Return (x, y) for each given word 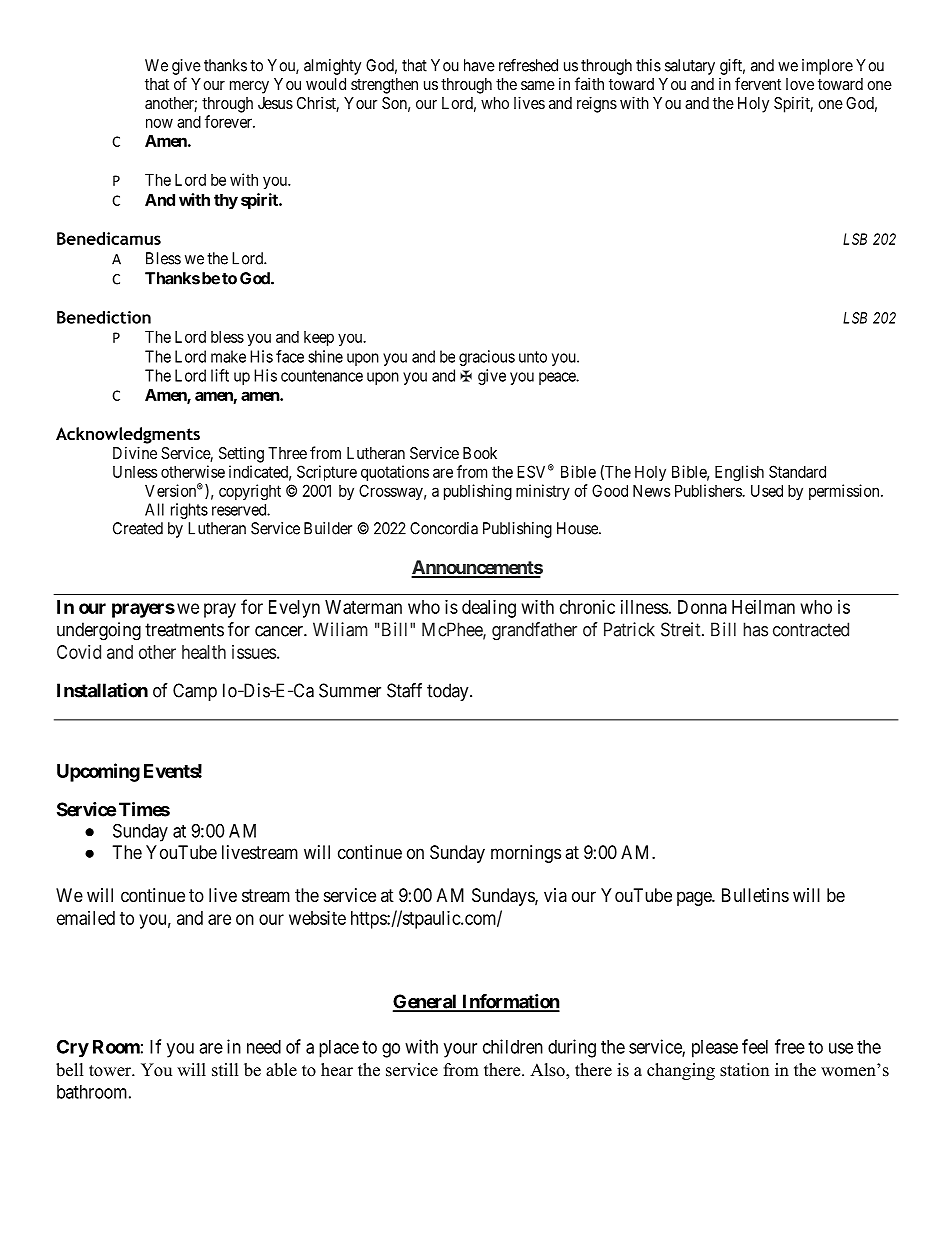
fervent (758, 83)
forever (229, 121)
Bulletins (755, 895)
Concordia (444, 528)
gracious (487, 358)
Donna (702, 607)
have (479, 65)
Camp (195, 692)
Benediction (104, 317)
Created (138, 528)
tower (111, 1071)
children (513, 1046)
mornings (526, 854)
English (739, 473)
